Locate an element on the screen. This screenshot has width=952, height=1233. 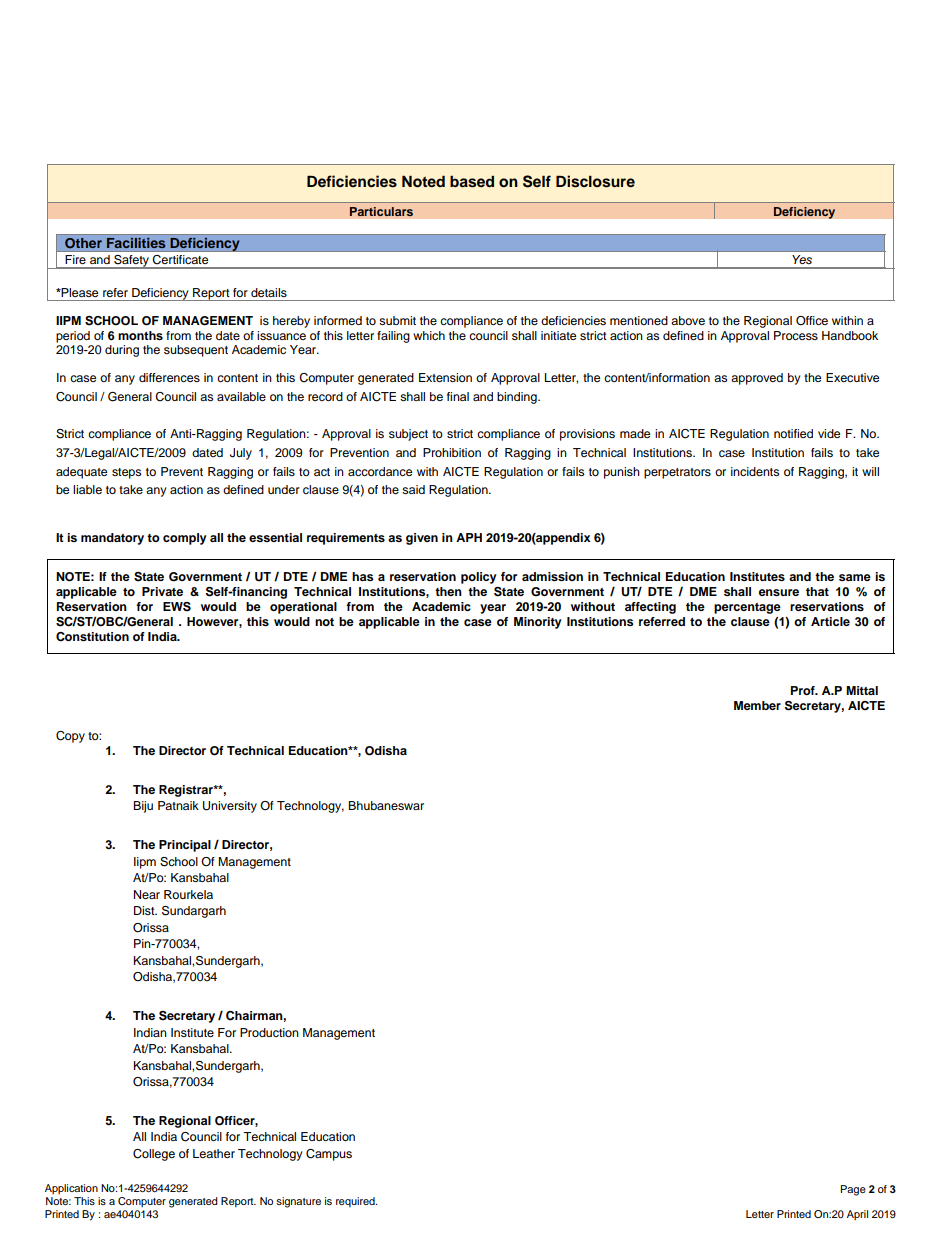
Facilities is located at coordinates (136, 243).
